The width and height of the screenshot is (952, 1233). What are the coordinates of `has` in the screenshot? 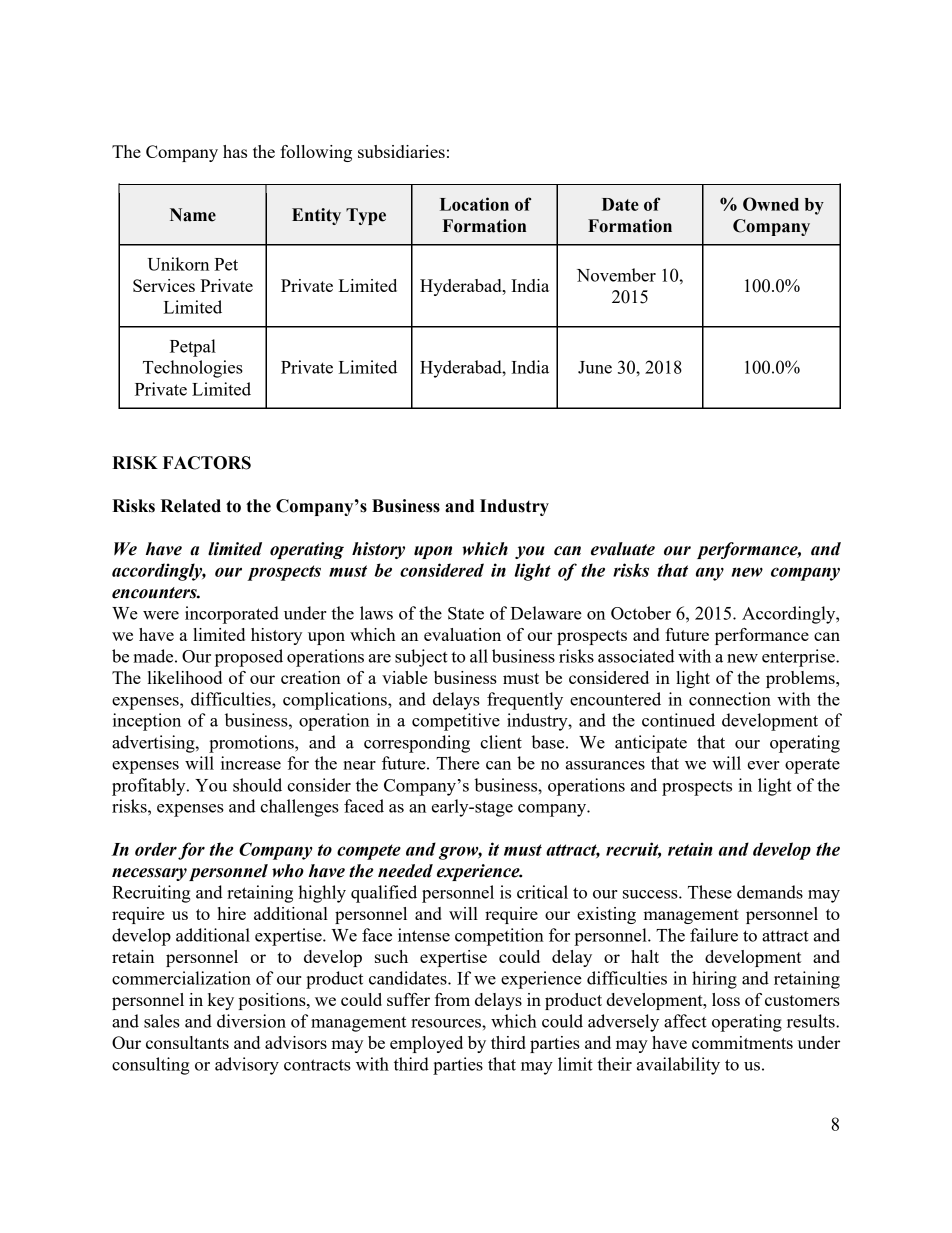 It's located at (235, 151).
